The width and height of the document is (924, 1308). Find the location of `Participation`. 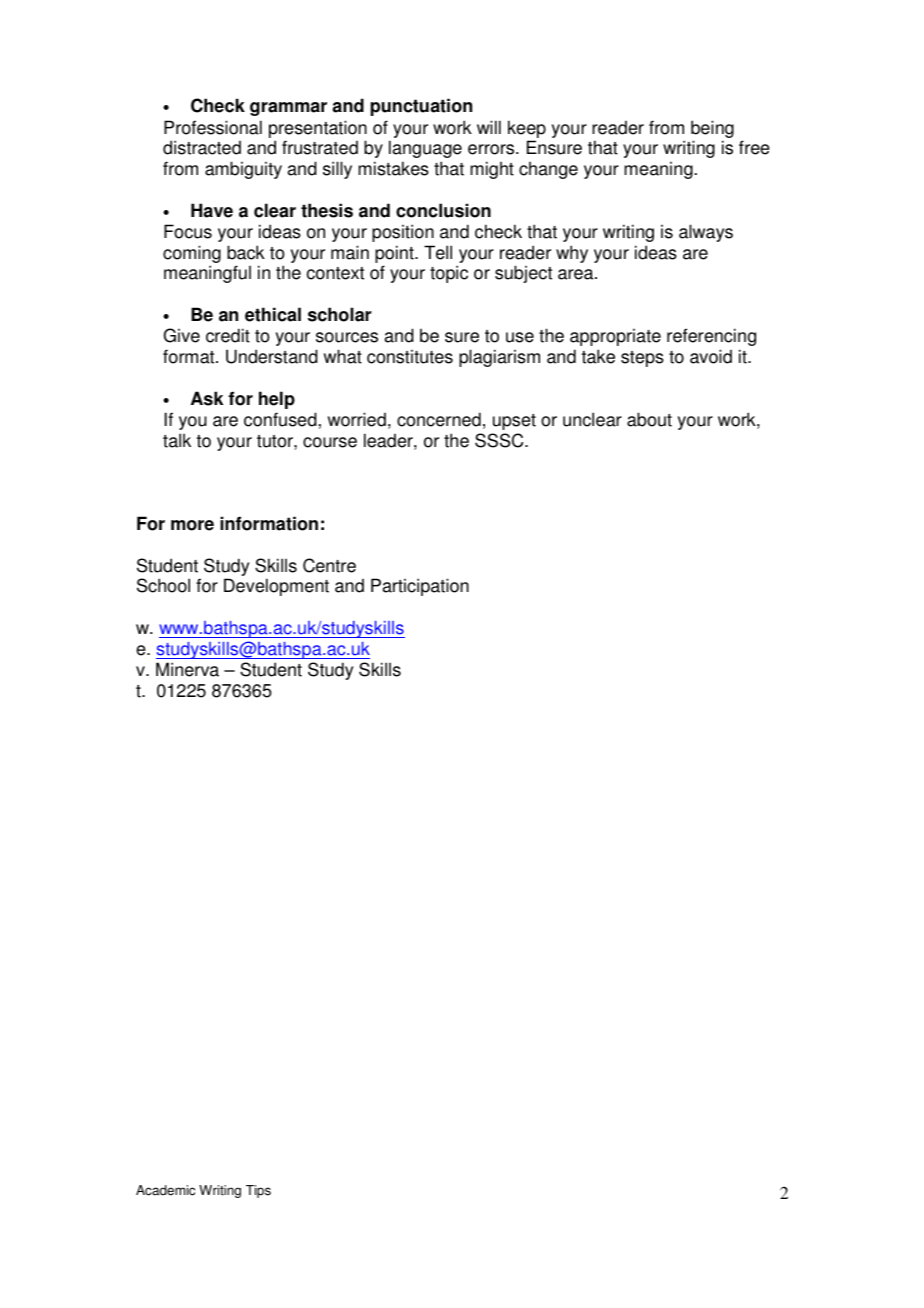

Participation is located at coordinates (420, 587).
